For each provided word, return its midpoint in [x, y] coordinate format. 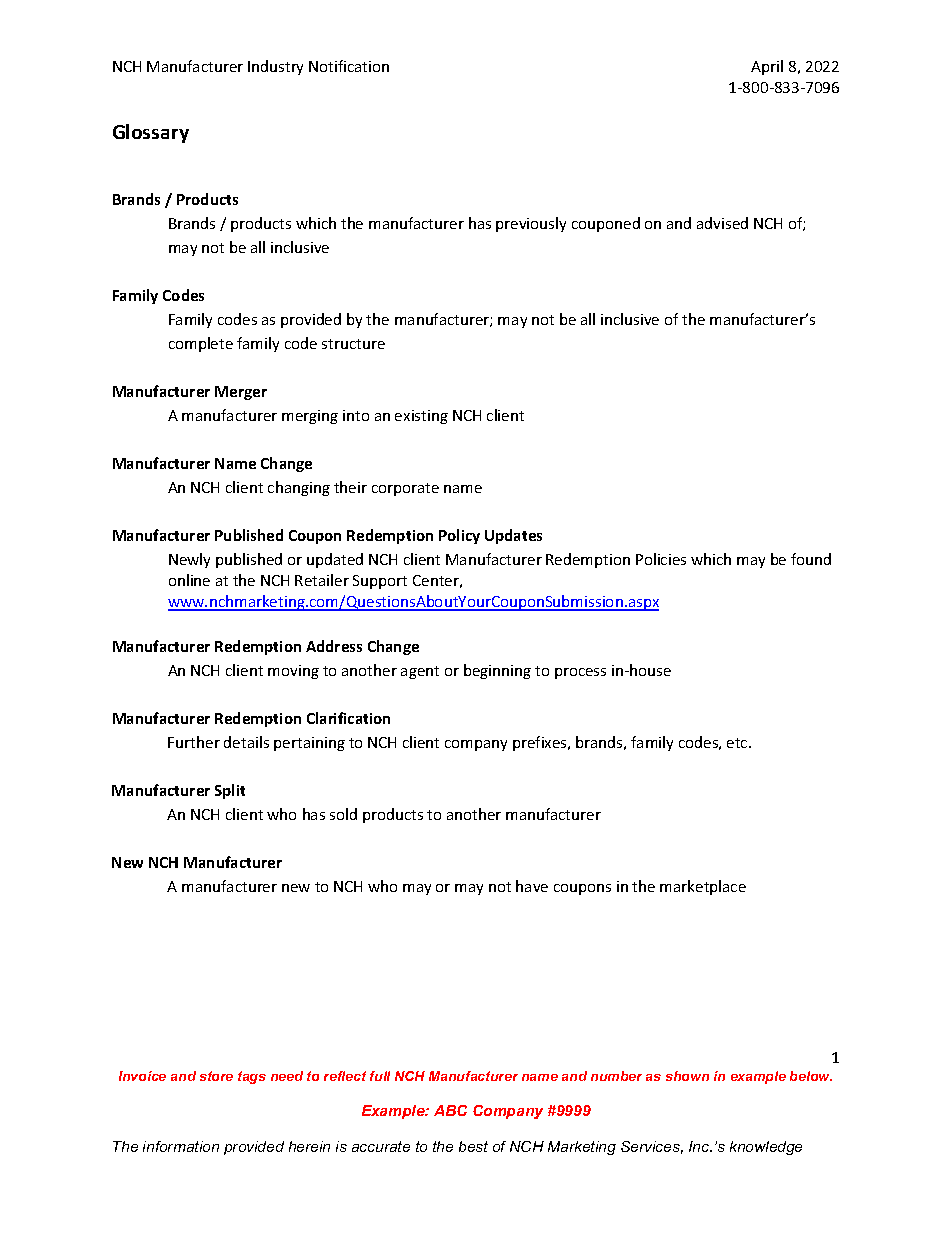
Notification [349, 66]
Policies [661, 559]
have [532, 886]
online [189, 580]
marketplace [703, 887]
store [216, 1076]
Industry [275, 67]
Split [230, 791]
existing [421, 417]
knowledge [766, 1148]
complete [201, 344]
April [767, 67]
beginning [497, 671]
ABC [450, 1110]
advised [722, 223]
